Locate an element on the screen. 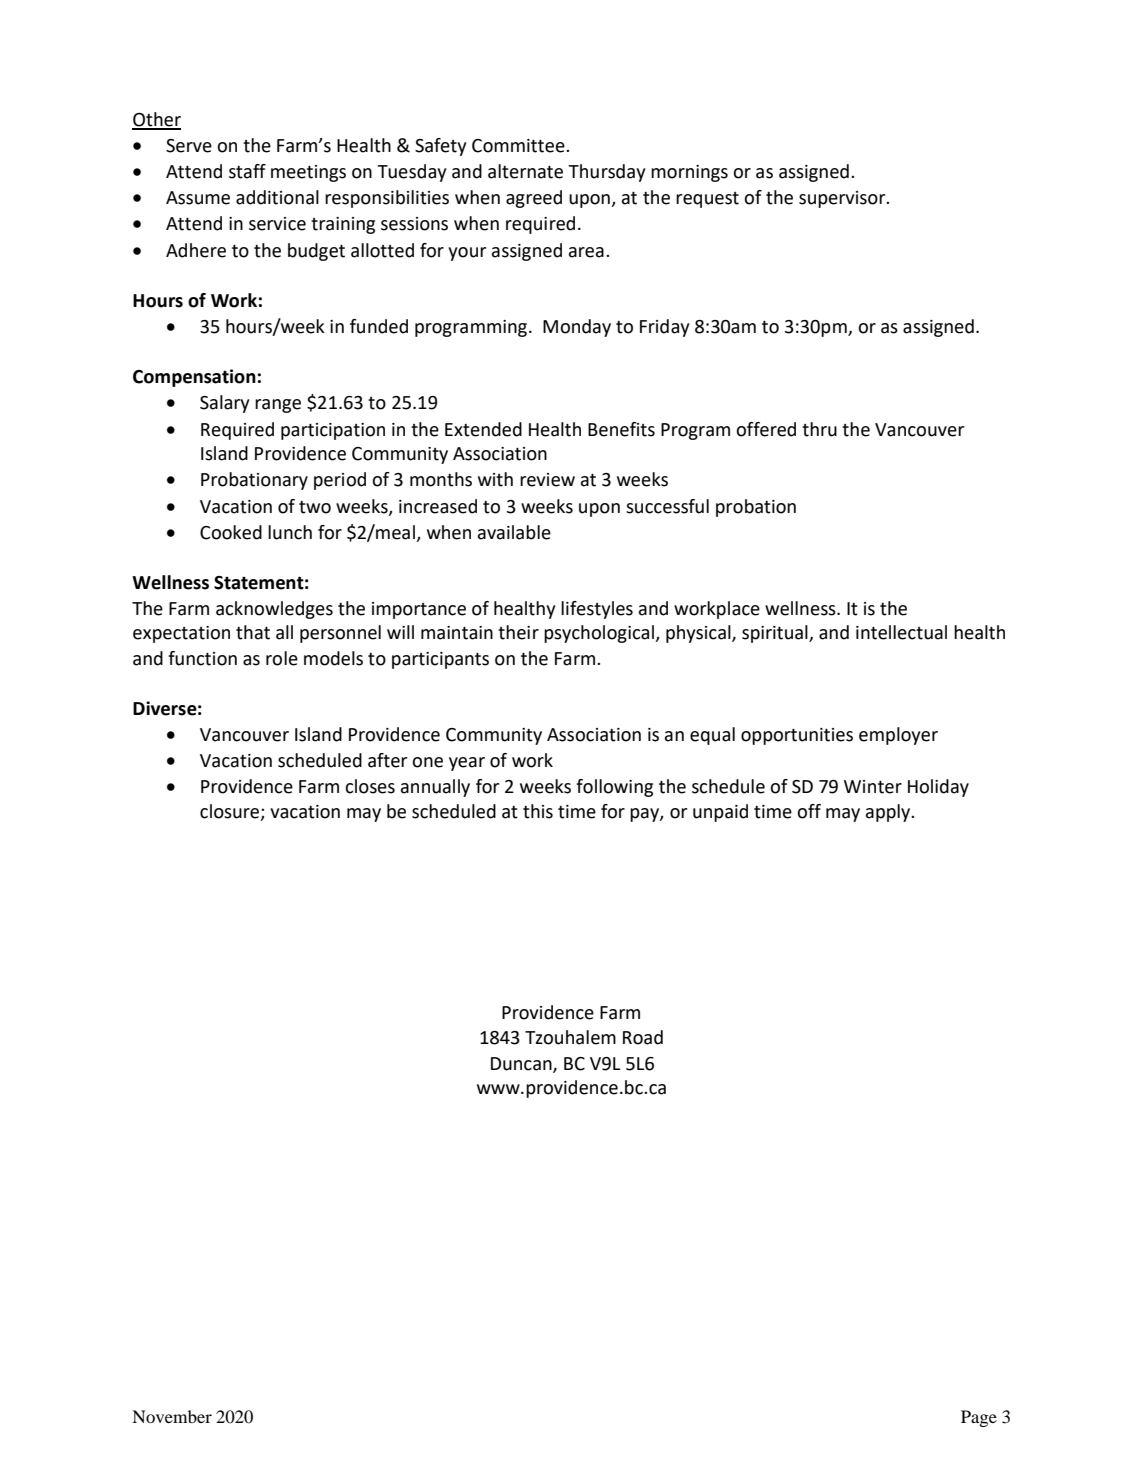 This screenshot has width=1143, height=1480. additional is located at coordinates (277, 197).
